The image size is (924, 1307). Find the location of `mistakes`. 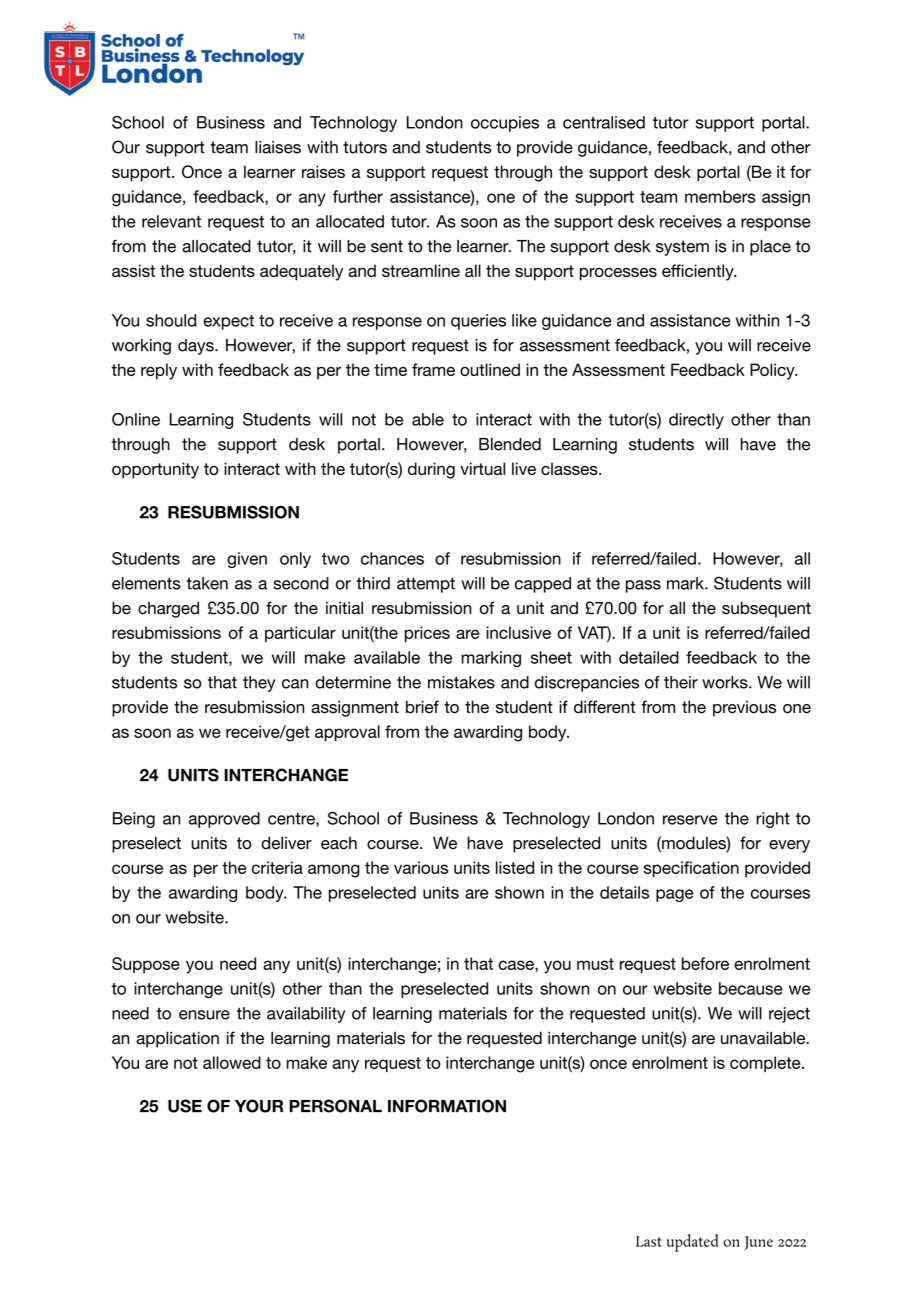

mistakes is located at coordinates (461, 682).
